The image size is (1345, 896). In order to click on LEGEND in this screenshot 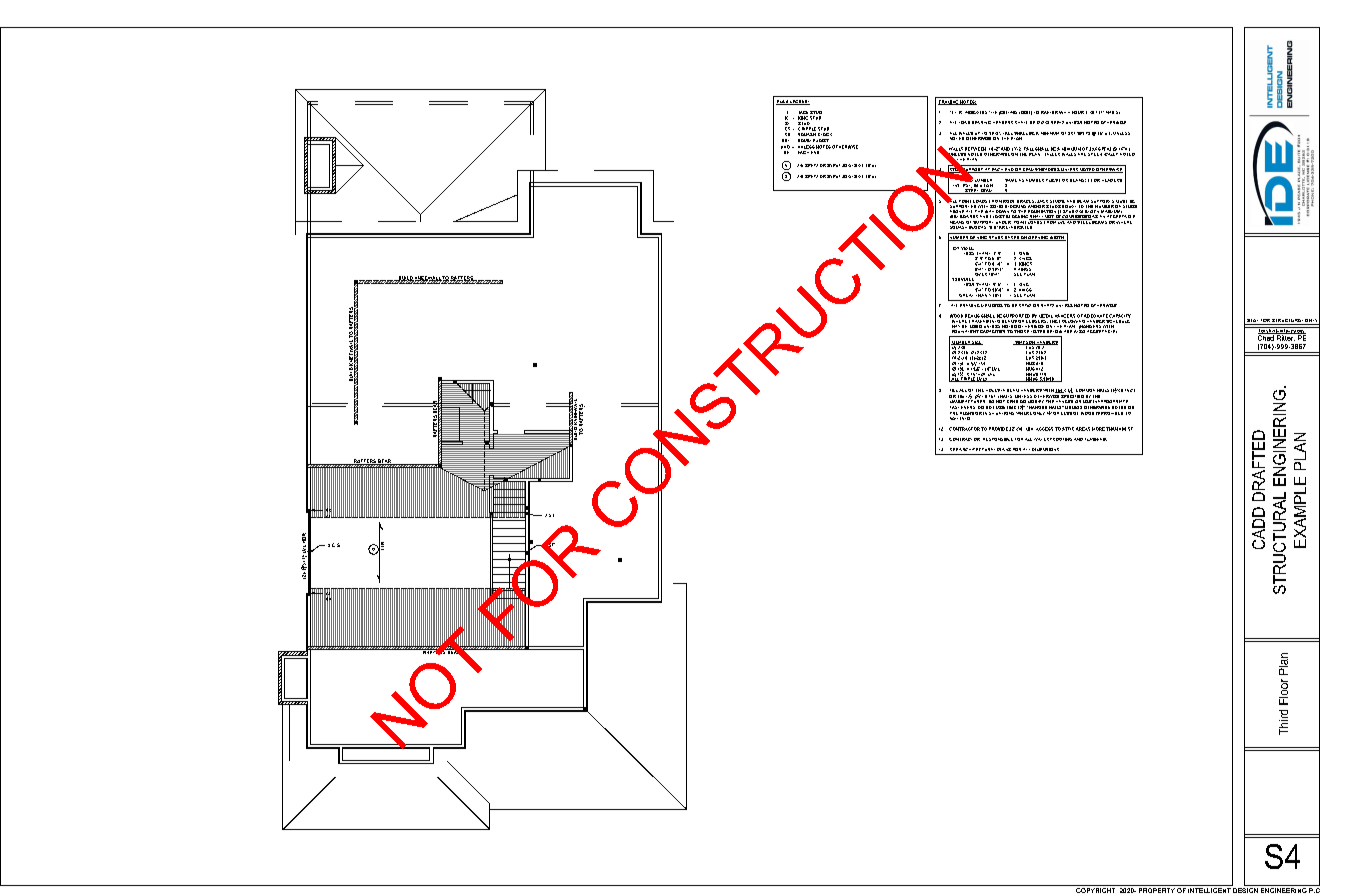, I will do `click(799, 102)`.
